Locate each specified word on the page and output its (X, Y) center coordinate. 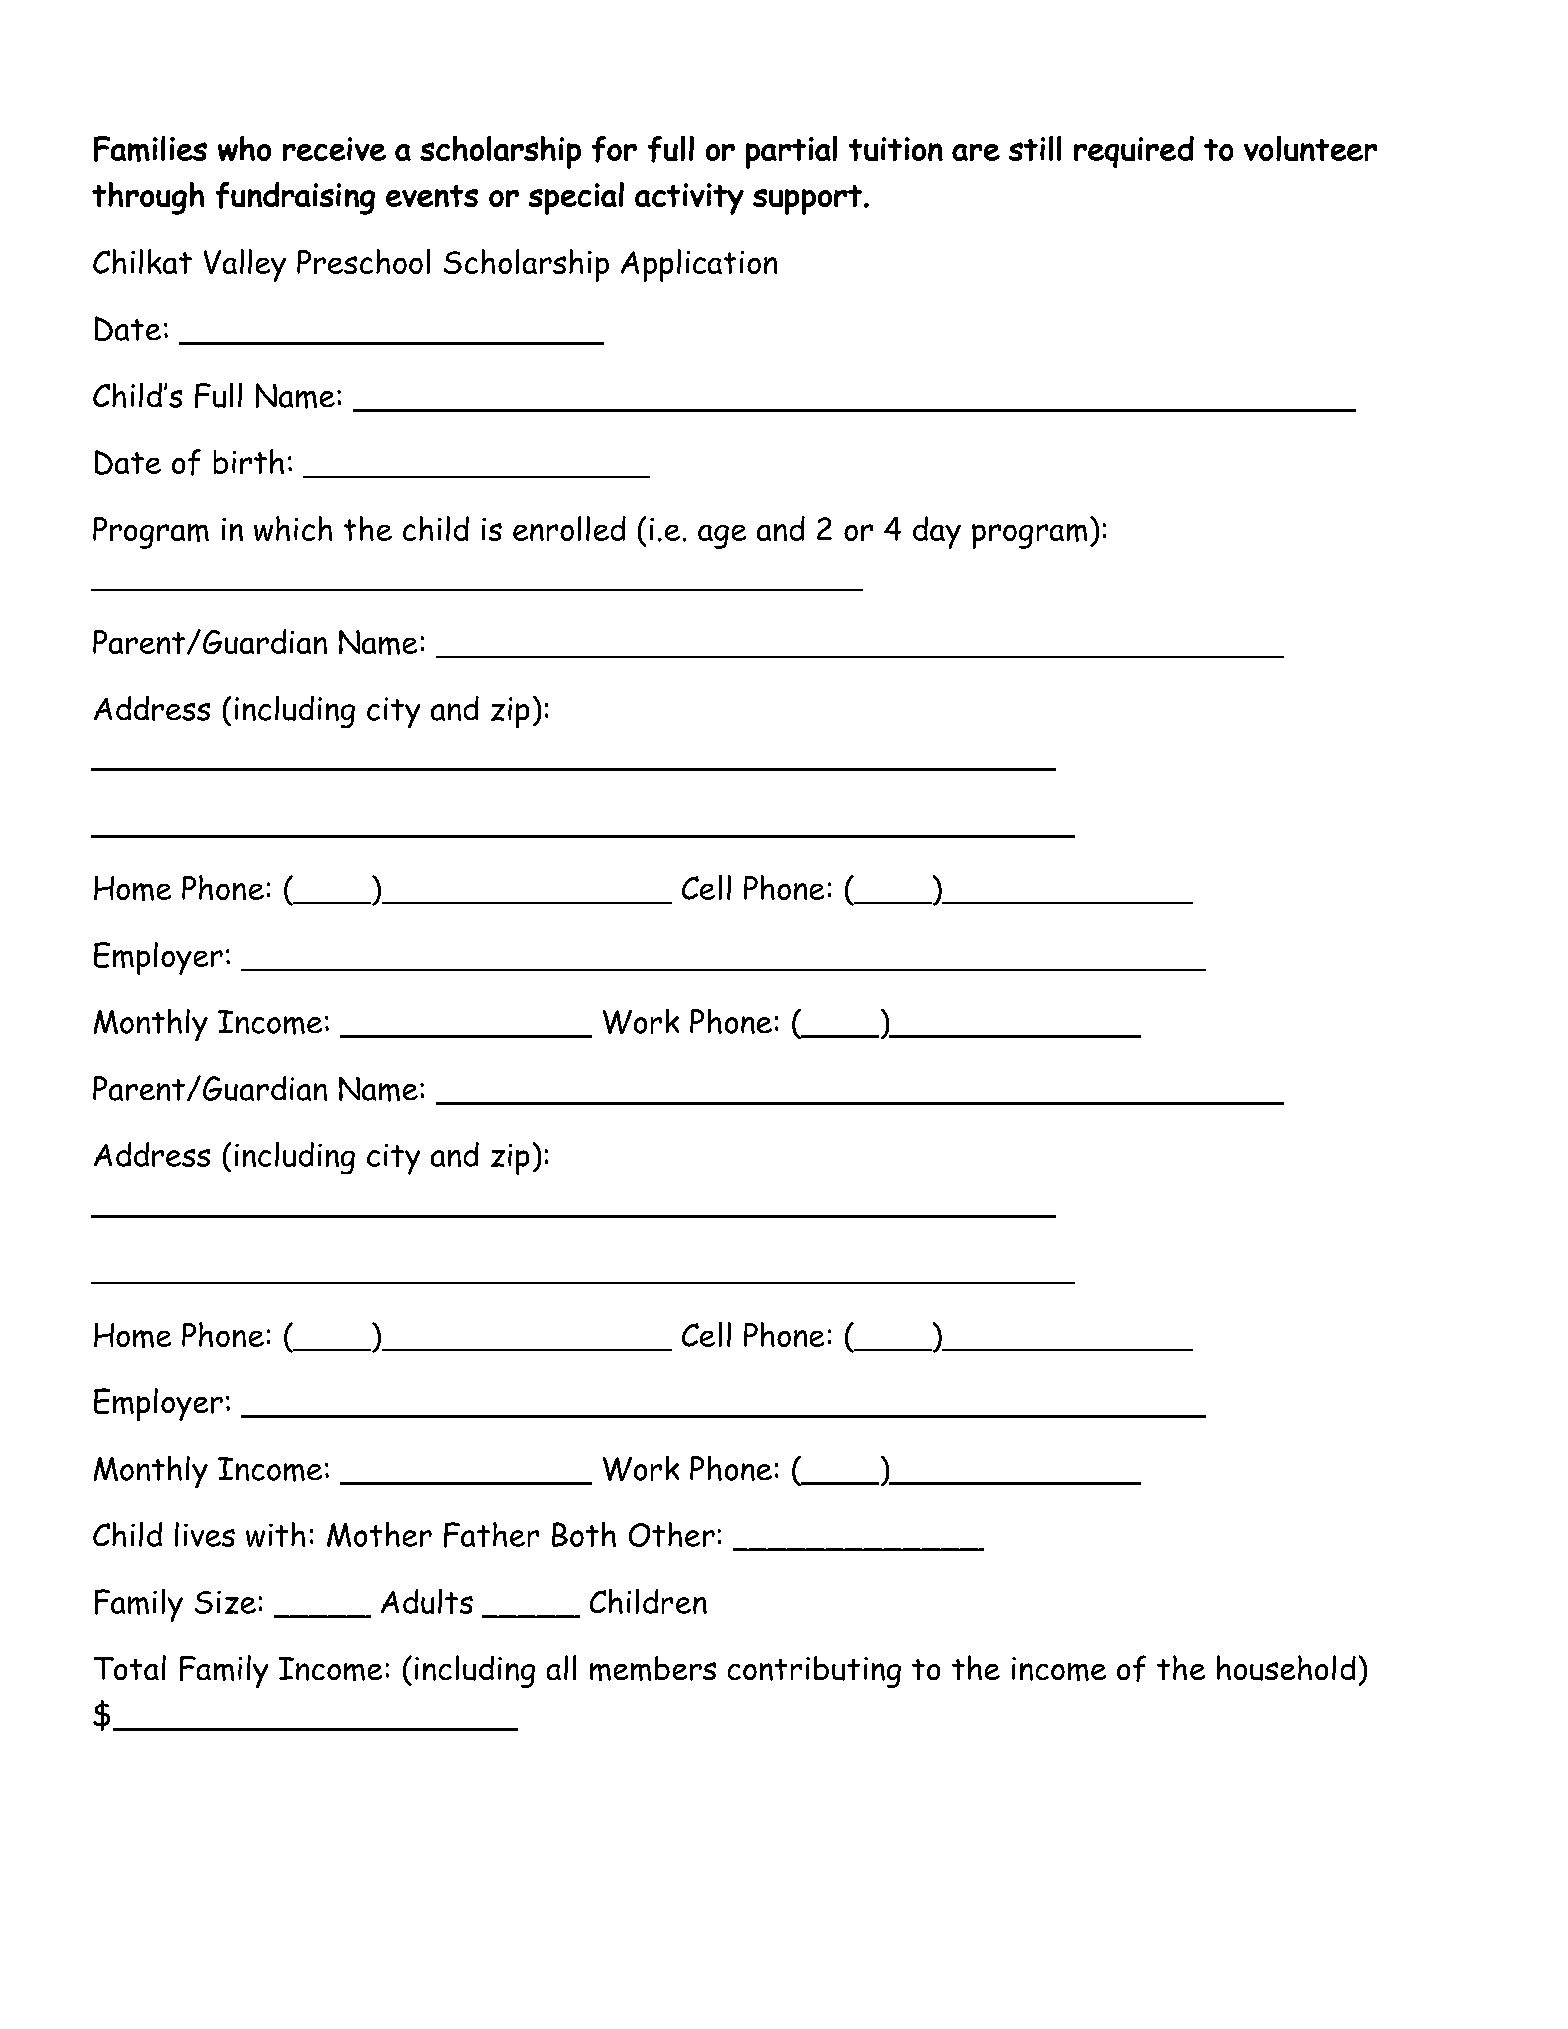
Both (584, 1534)
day (937, 532)
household (1286, 1668)
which (293, 528)
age (722, 537)
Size (225, 1602)
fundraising (295, 198)
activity (689, 199)
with (275, 1534)
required (1134, 152)
